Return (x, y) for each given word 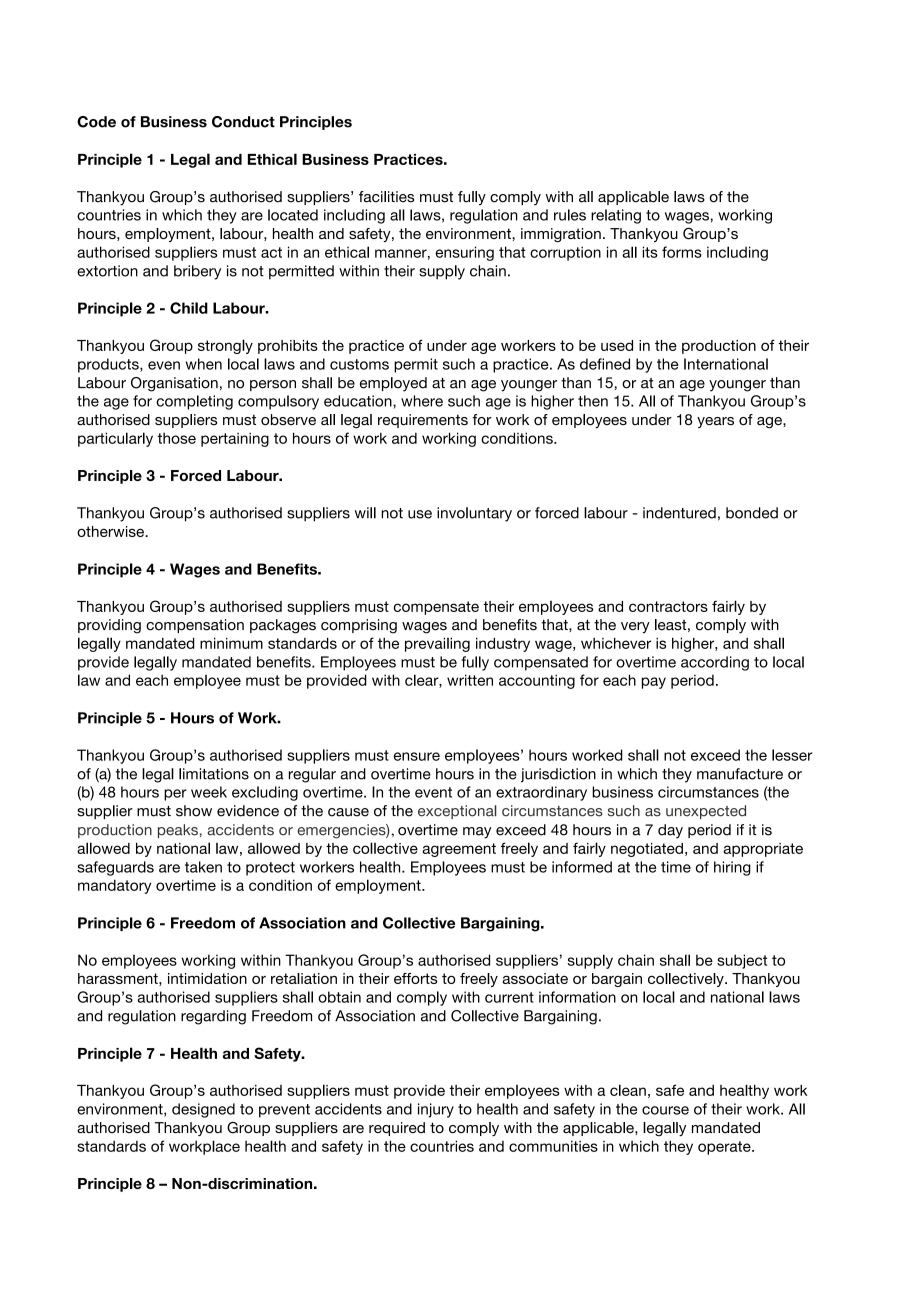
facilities (386, 197)
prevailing (437, 644)
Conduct (243, 122)
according (715, 663)
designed (203, 1110)
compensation (195, 626)
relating (616, 216)
